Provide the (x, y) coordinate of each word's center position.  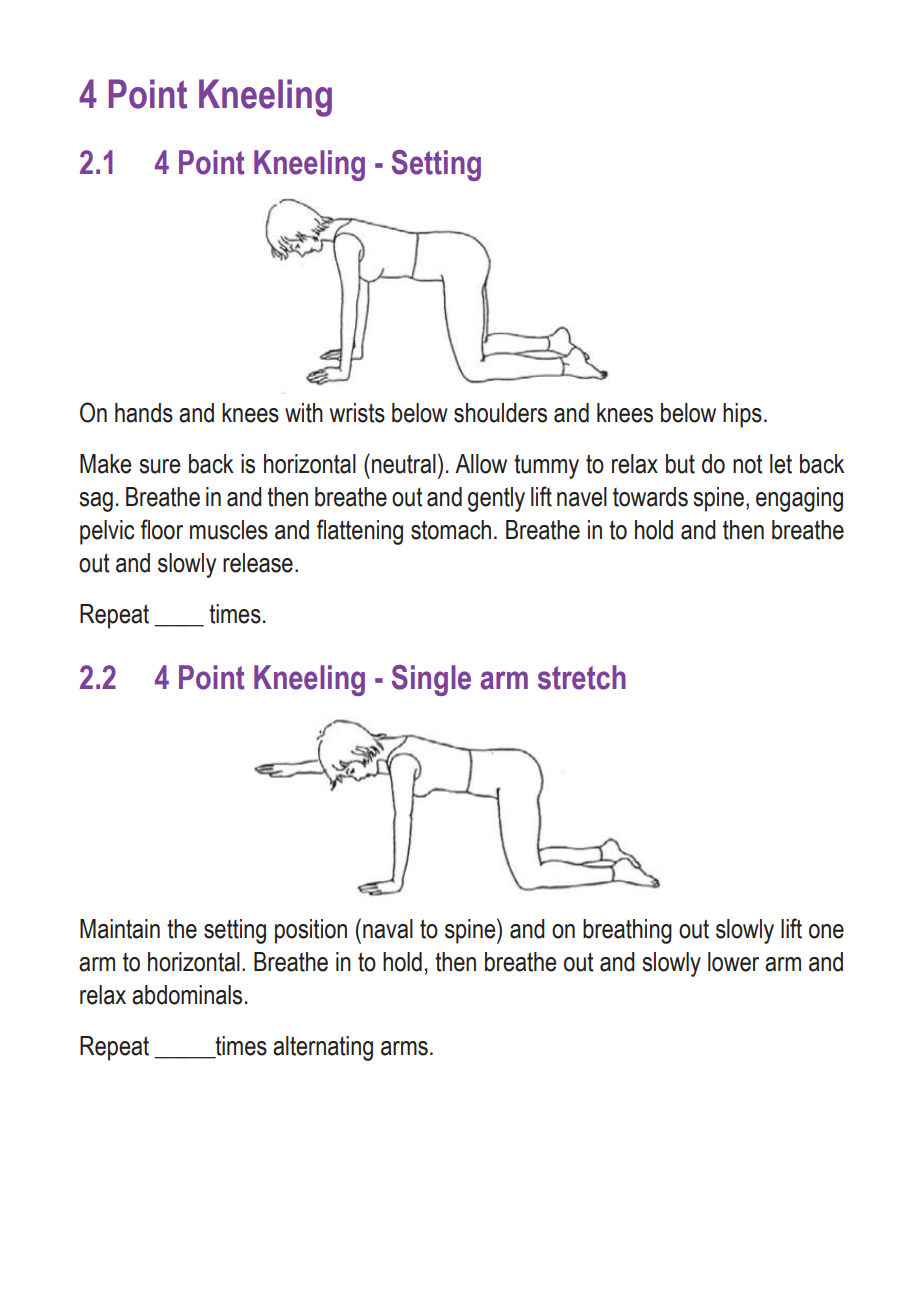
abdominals (187, 995)
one (826, 931)
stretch (582, 677)
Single (431, 680)
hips (742, 415)
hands (144, 413)
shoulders (500, 413)
